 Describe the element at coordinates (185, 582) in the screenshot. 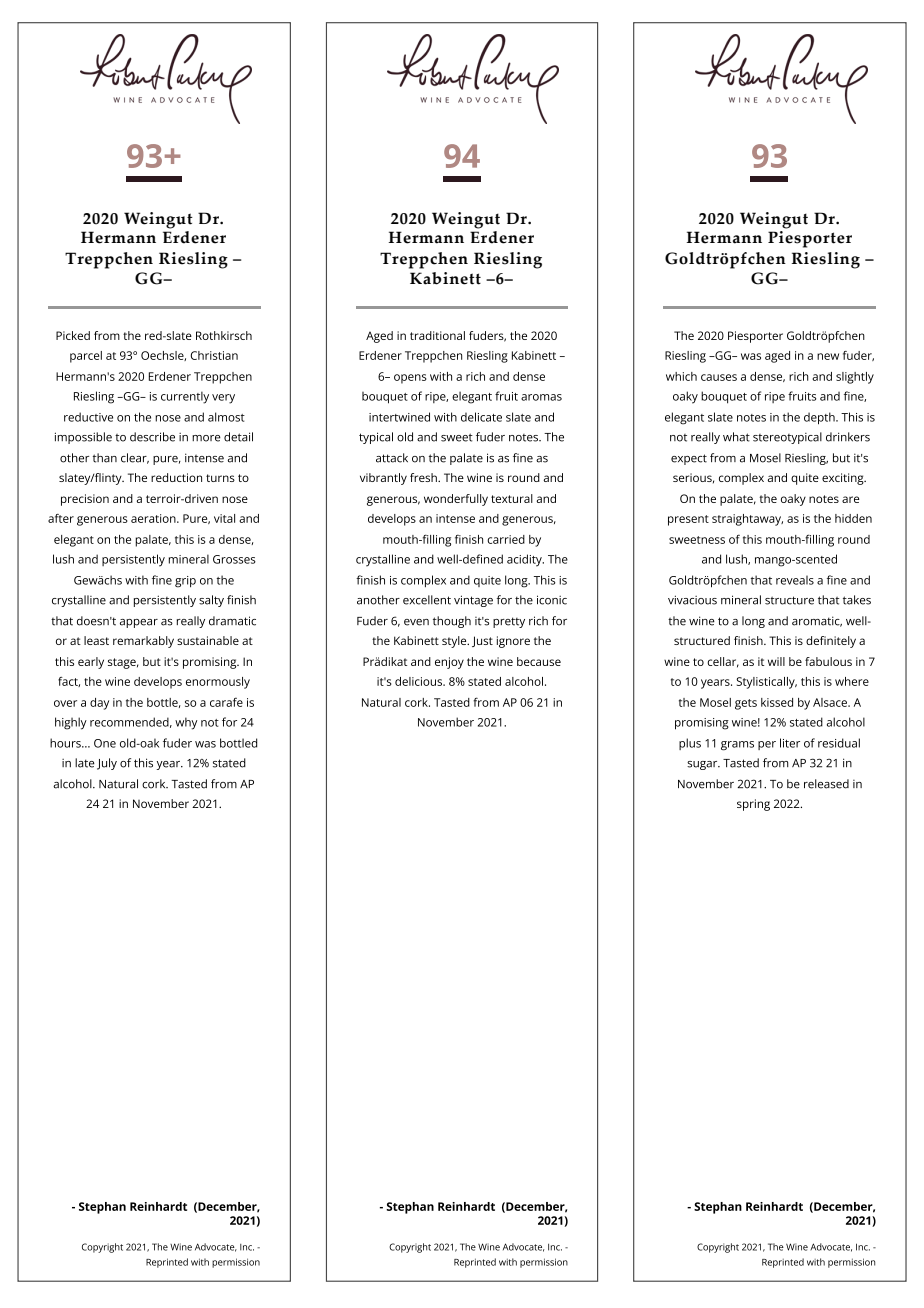

I see `grip` at that location.
